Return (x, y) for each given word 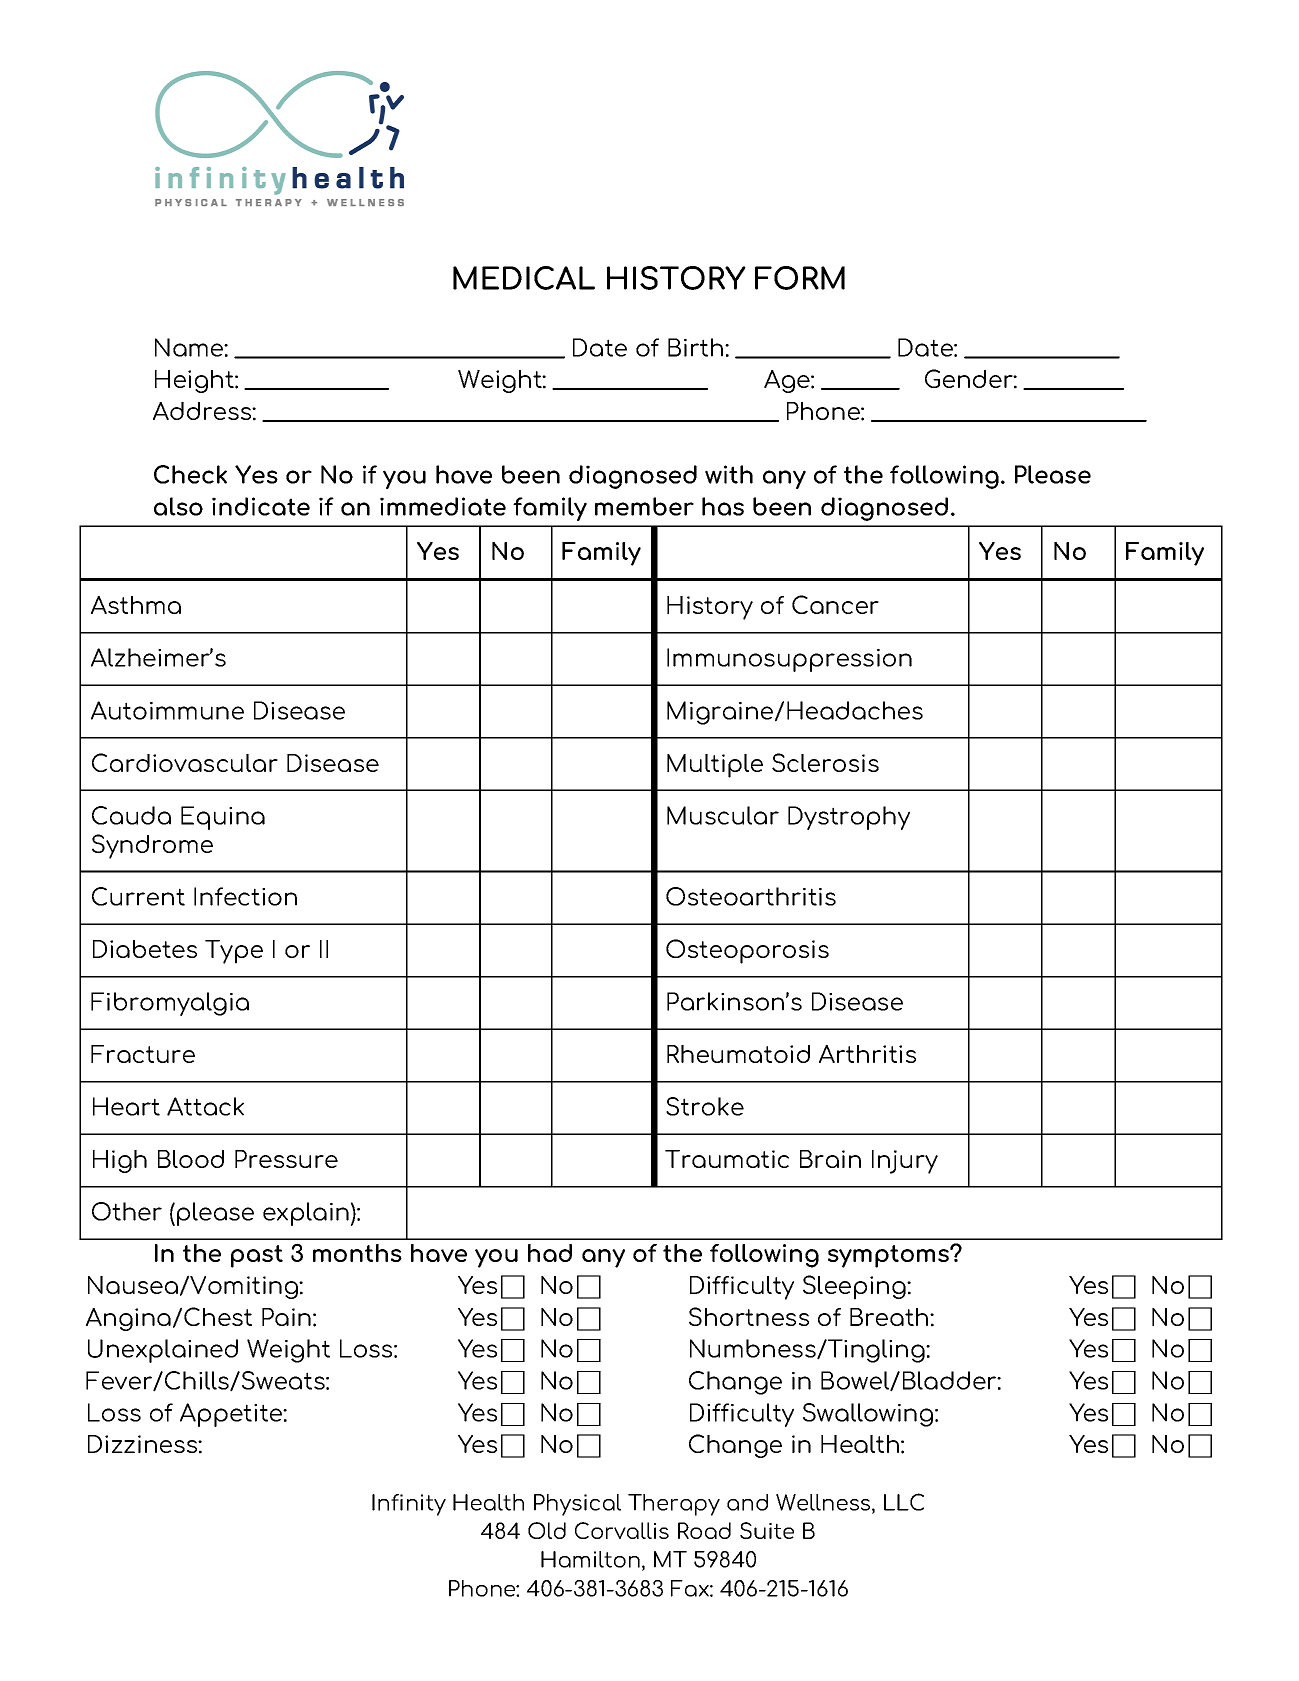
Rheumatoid (738, 1054)
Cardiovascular (185, 762)
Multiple (715, 766)
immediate (443, 506)
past (257, 1256)
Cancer (835, 604)
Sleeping (855, 1287)
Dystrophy (849, 818)
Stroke (705, 1106)
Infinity (409, 1505)
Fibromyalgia (170, 1004)
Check (190, 474)
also (178, 506)
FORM (800, 278)
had (550, 1253)
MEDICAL (524, 278)
